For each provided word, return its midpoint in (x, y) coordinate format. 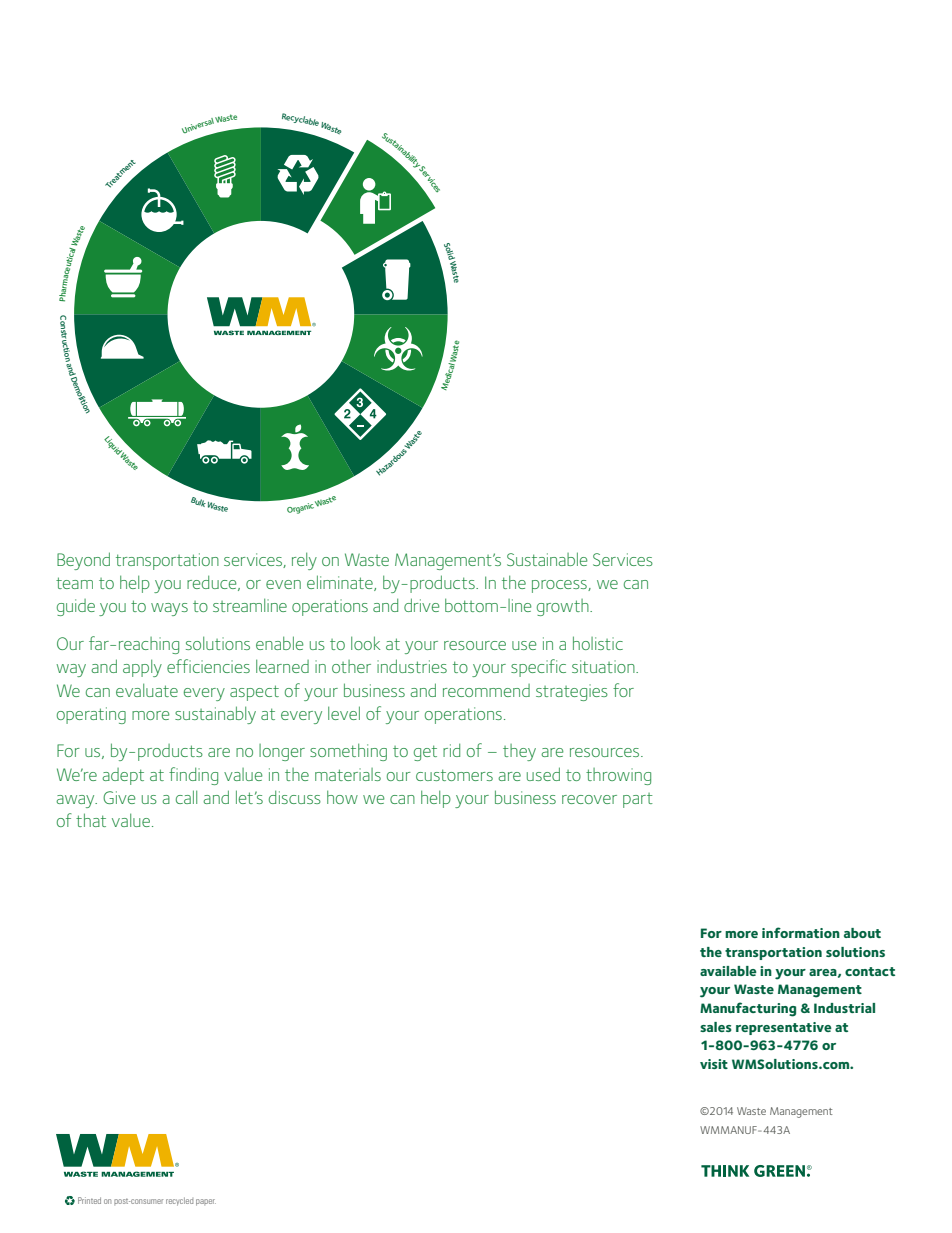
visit (714, 1064)
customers (454, 775)
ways (169, 609)
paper (206, 1202)
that (91, 820)
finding (193, 776)
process (560, 586)
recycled (179, 1201)
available (728, 971)
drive (422, 605)
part (638, 800)
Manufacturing (748, 1009)
